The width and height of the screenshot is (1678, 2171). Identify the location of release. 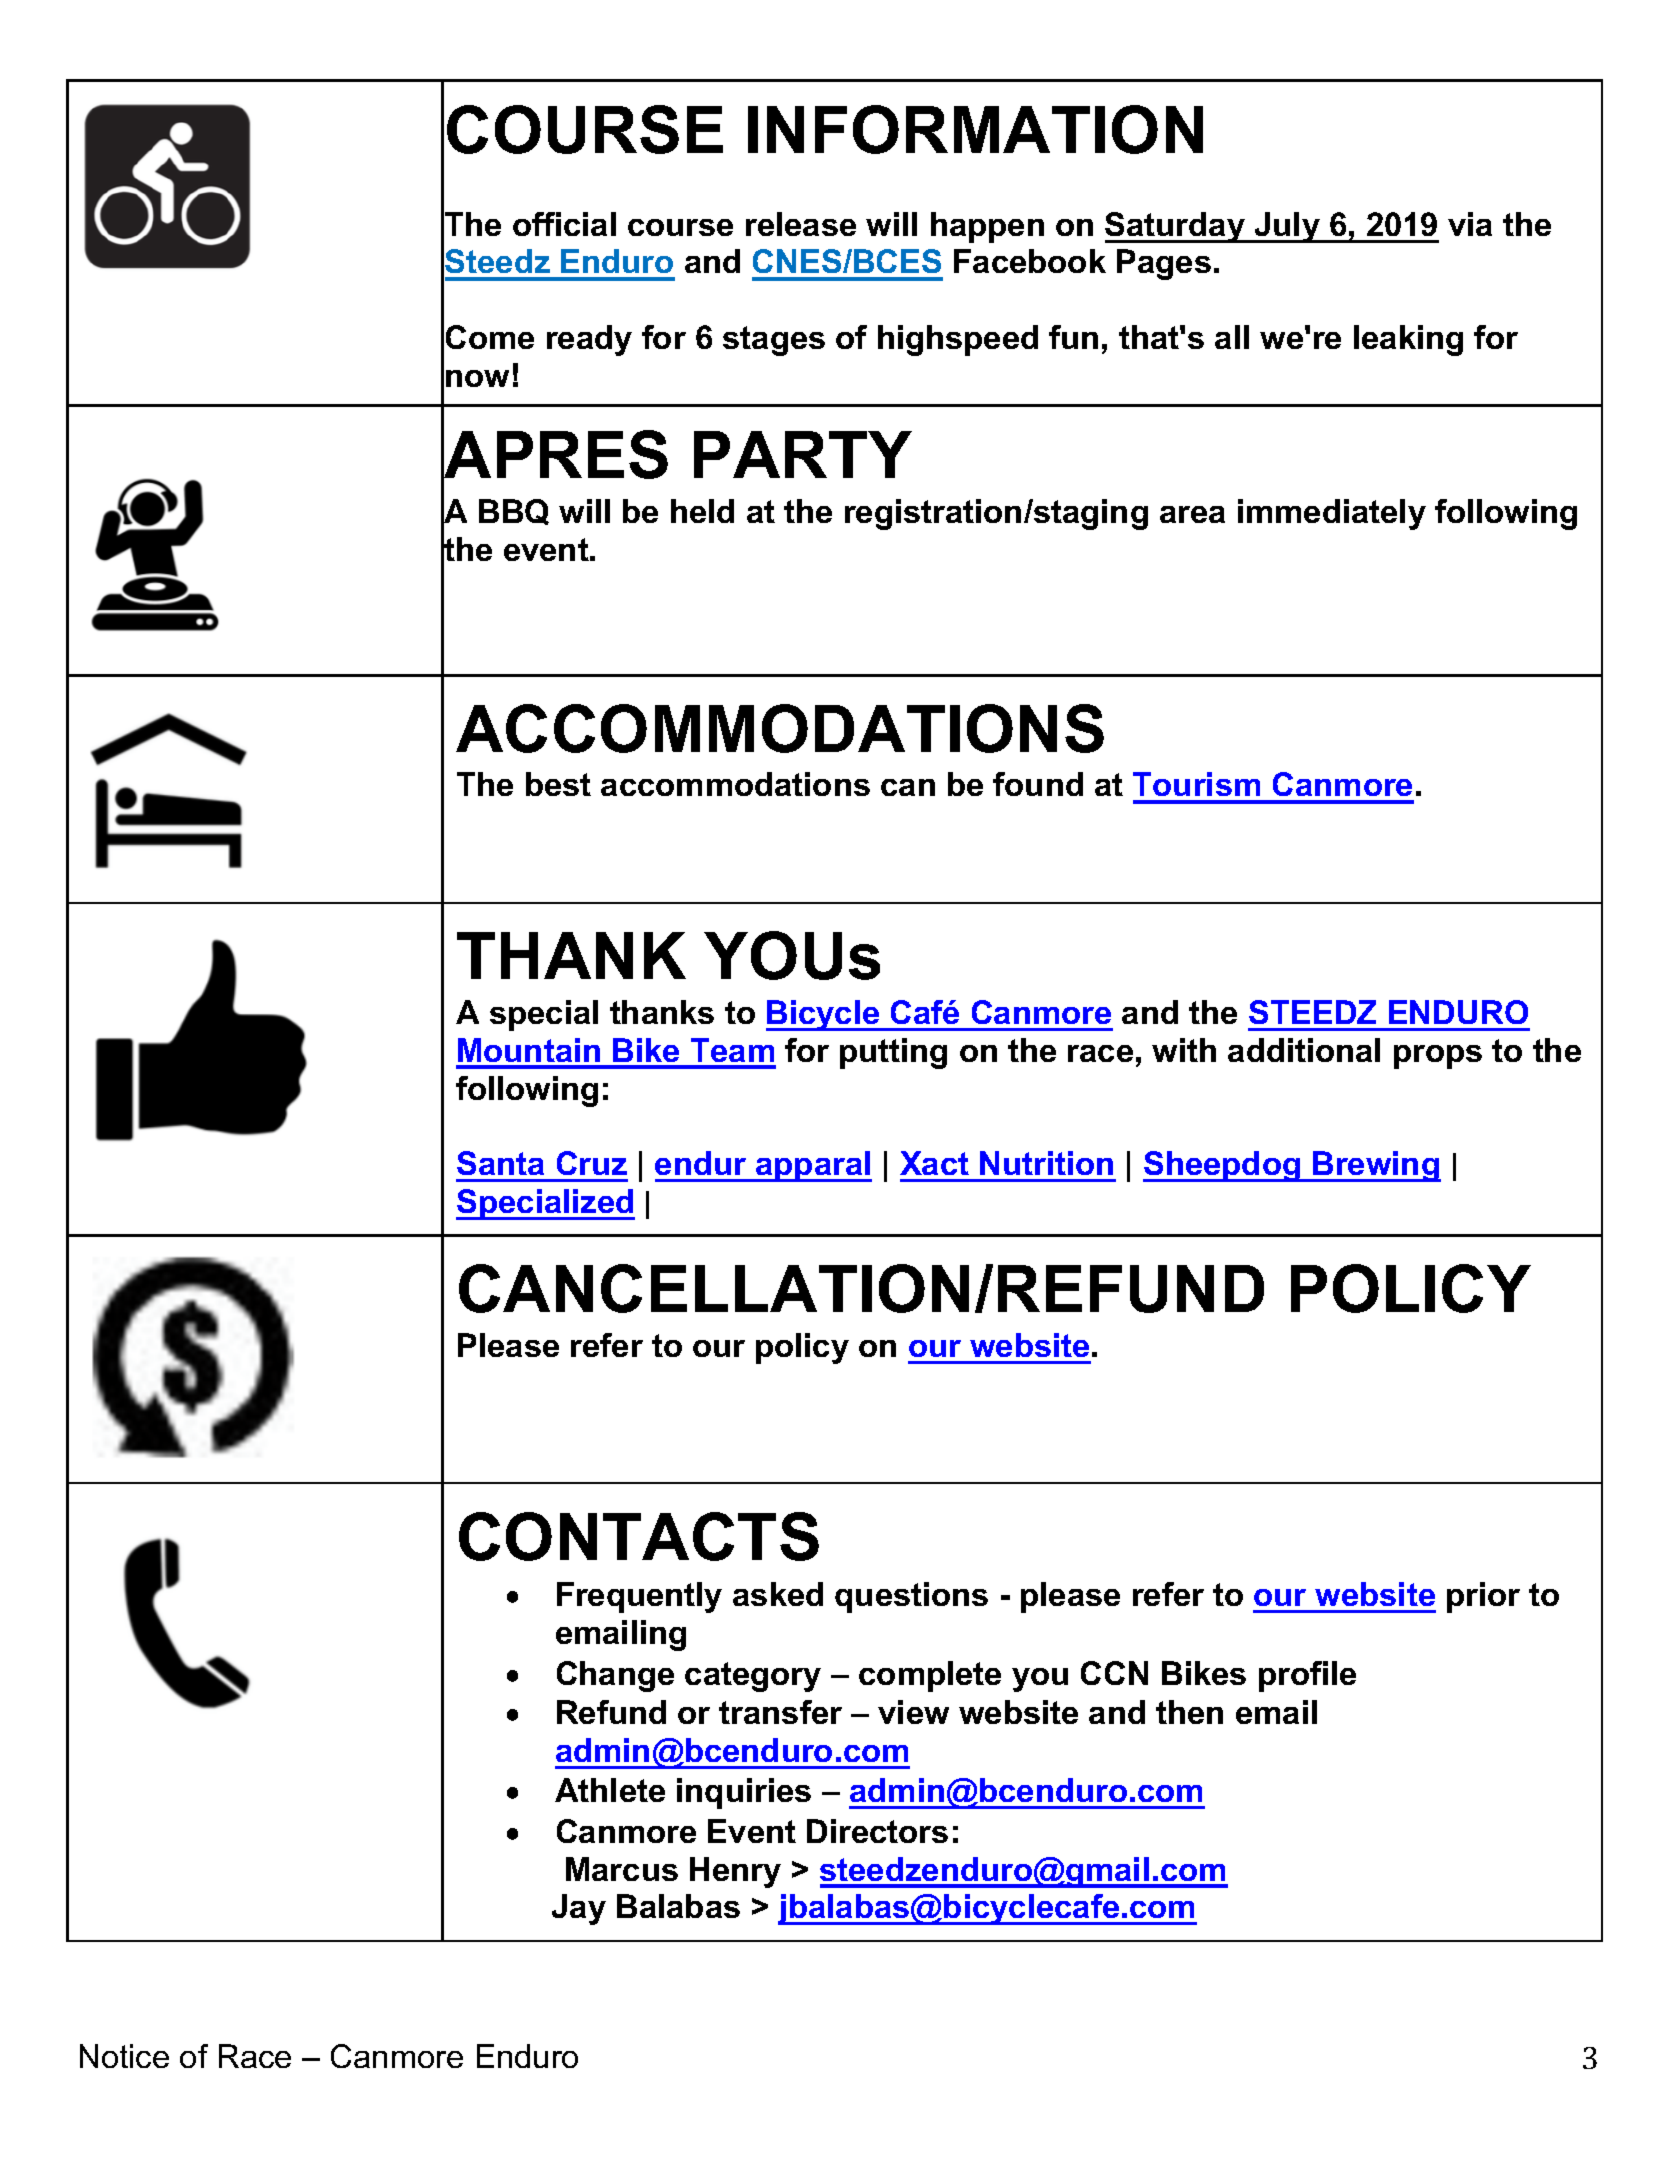
(801, 224).
